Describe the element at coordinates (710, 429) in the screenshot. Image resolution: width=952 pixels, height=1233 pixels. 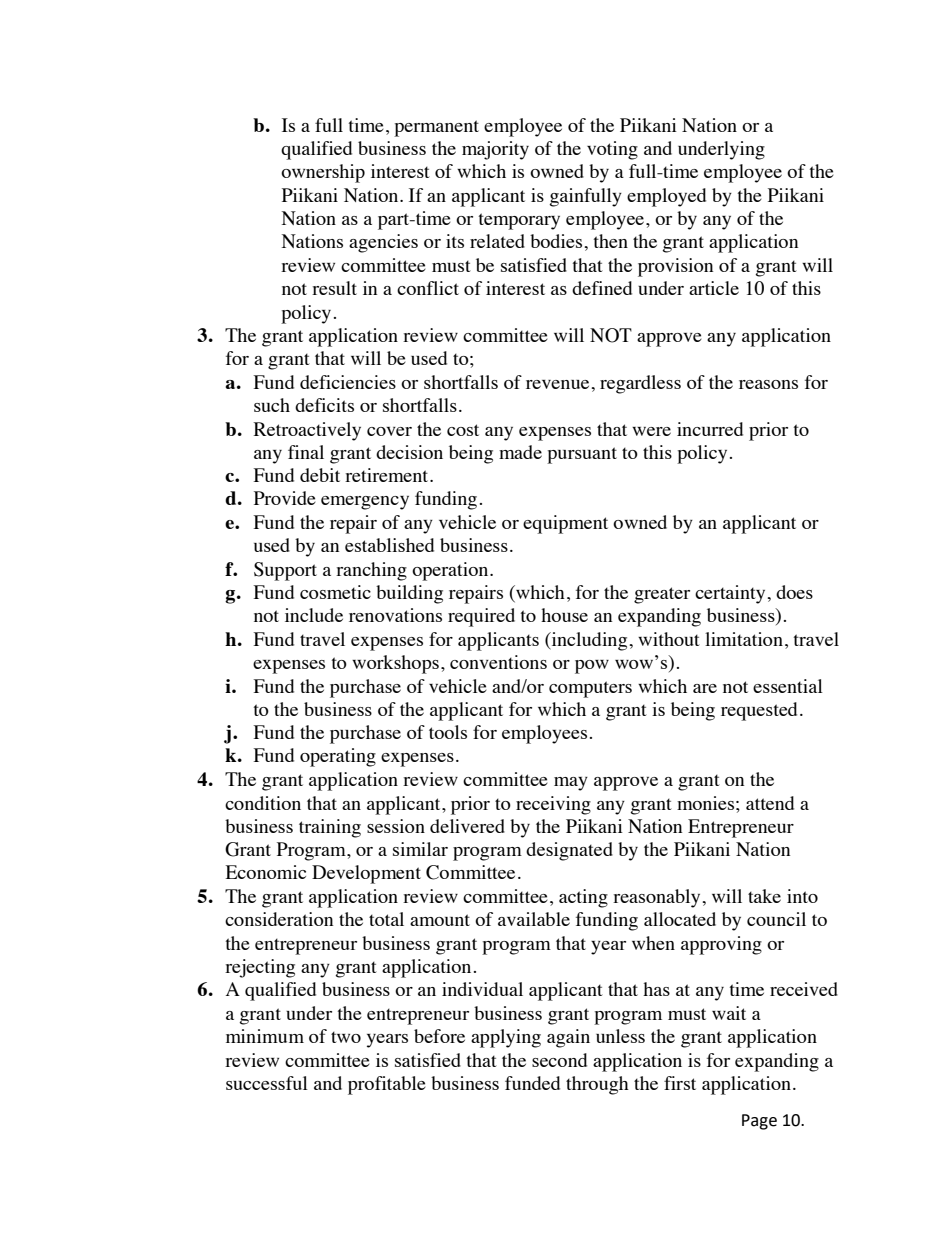
I see `incurred` at that location.
